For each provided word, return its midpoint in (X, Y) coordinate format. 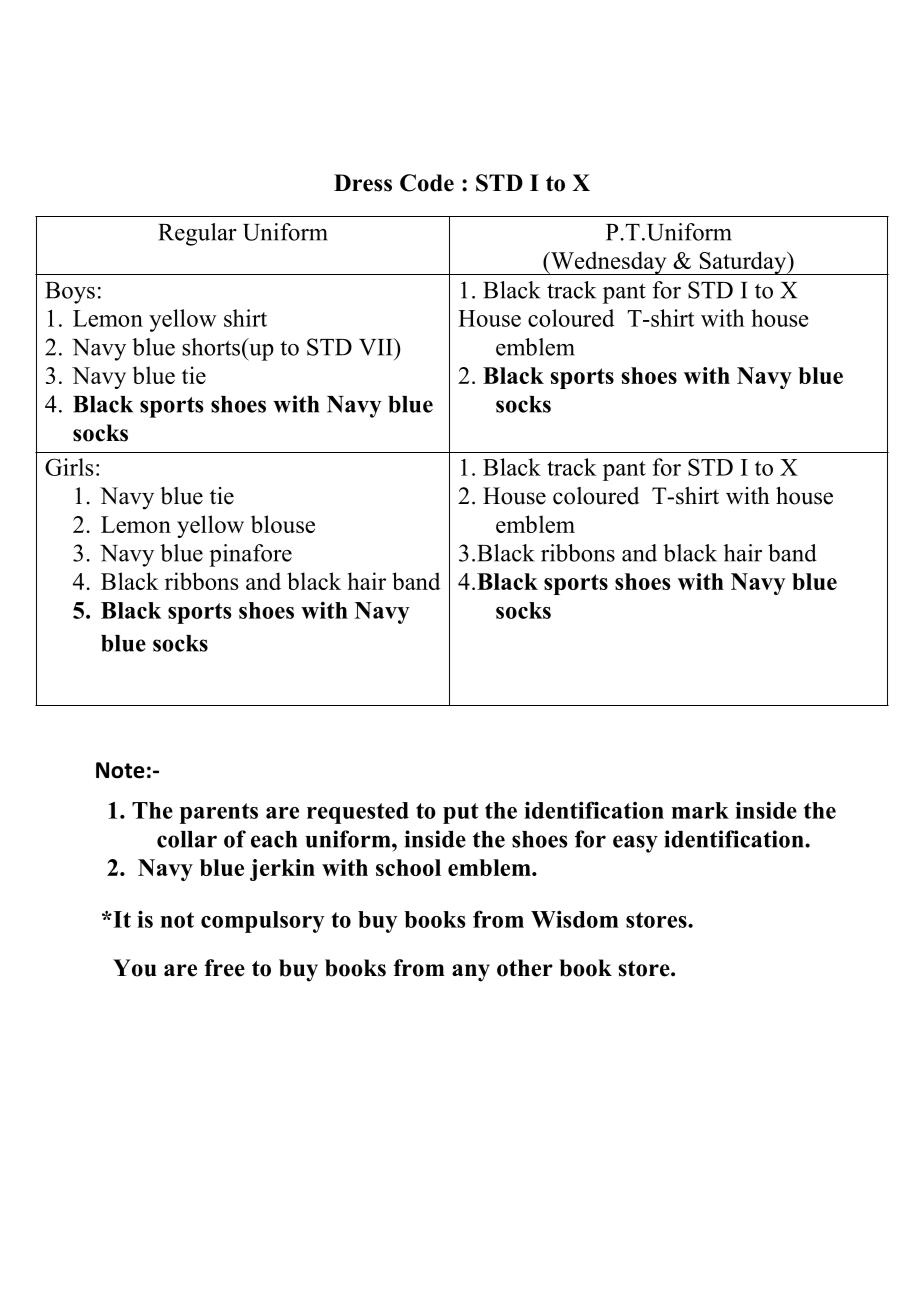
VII (377, 347)
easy (635, 844)
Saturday (743, 263)
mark (700, 810)
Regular (197, 234)
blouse (283, 524)
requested (358, 813)
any (471, 973)
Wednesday (608, 263)
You (135, 968)
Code (427, 183)
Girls (69, 467)
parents (219, 813)
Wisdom (575, 919)
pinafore (250, 555)
